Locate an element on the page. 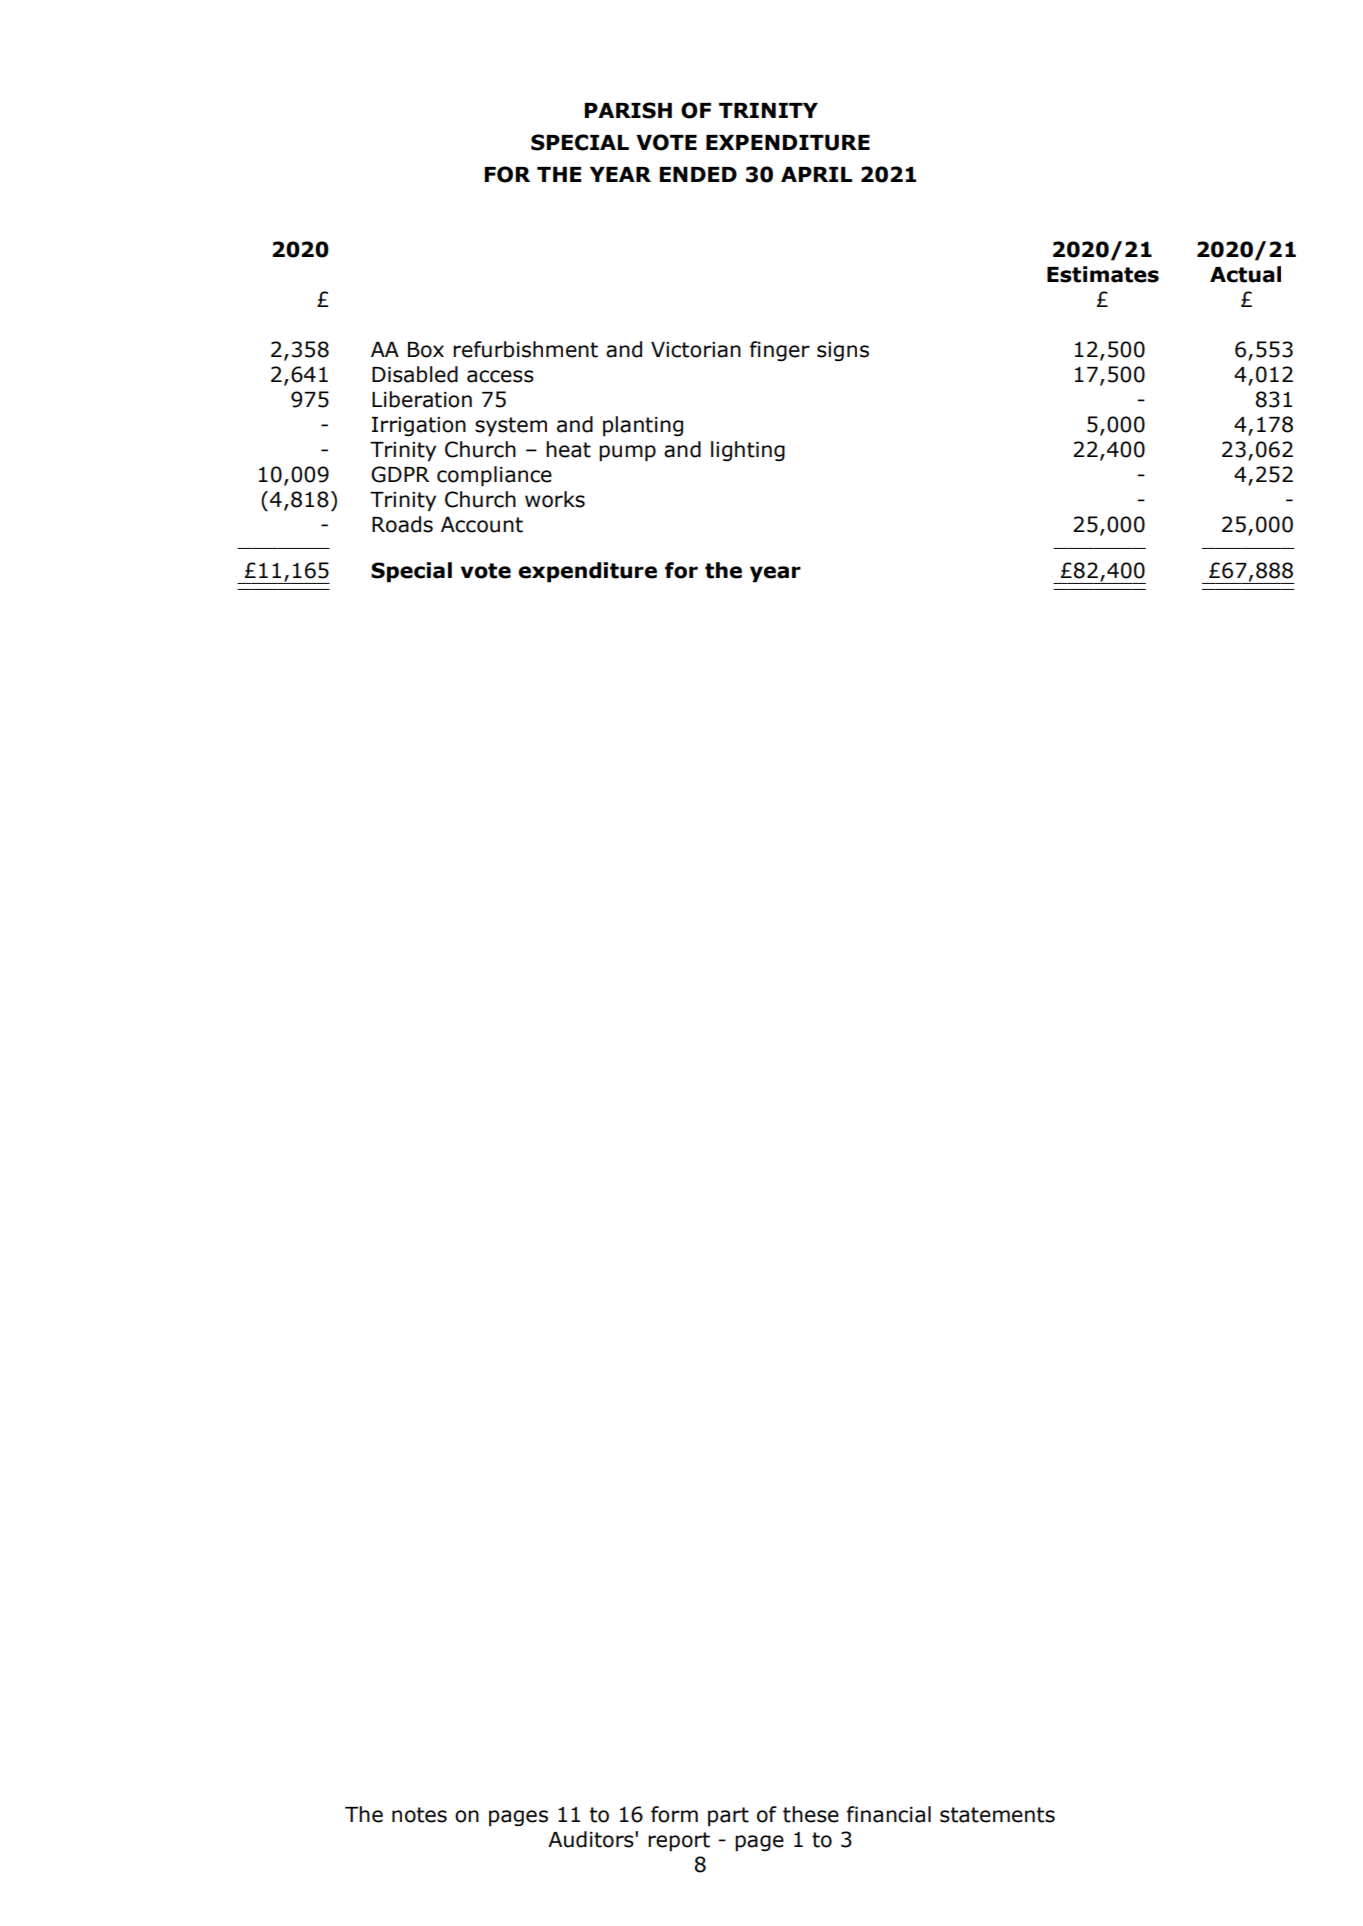 The width and height of the document is (1363, 1926). notes is located at coordinates (419, 1815).
